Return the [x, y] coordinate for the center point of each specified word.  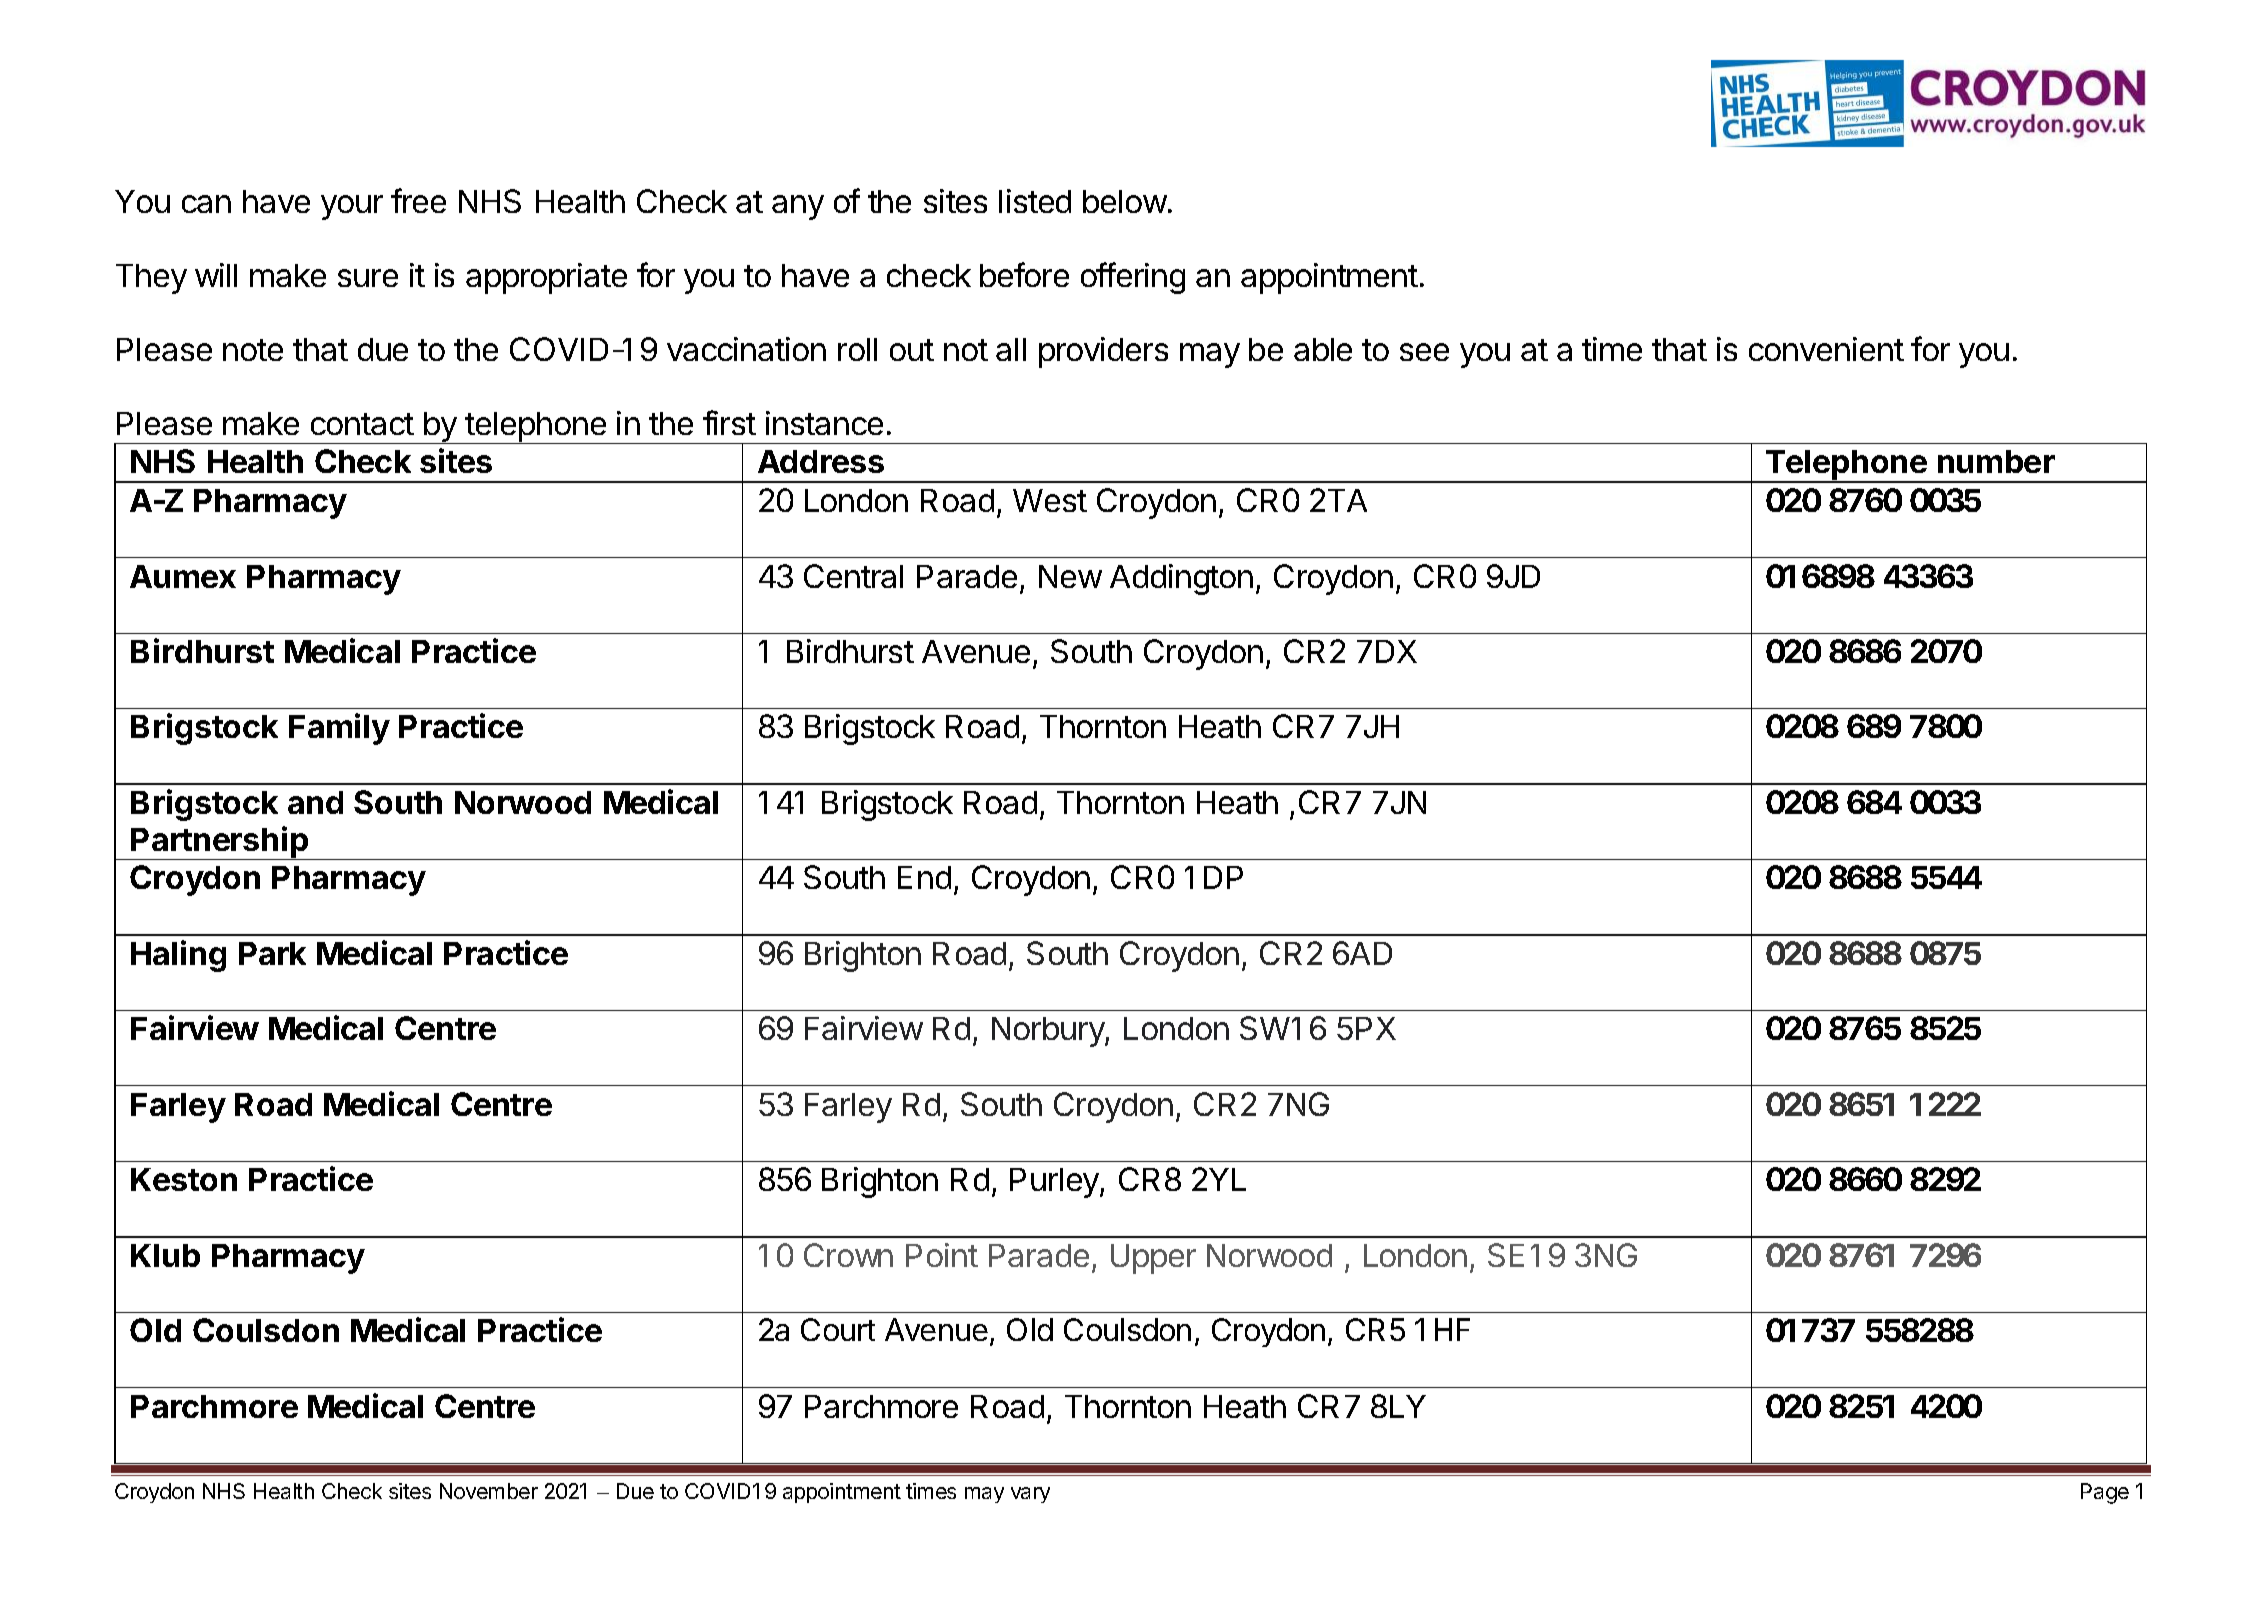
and [315, 802]
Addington [1181, 579]
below [1125, 201]
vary [1030, 1495]
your [352, 207]
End [924, 877]
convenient [1826, 349]
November [489, 1491]
